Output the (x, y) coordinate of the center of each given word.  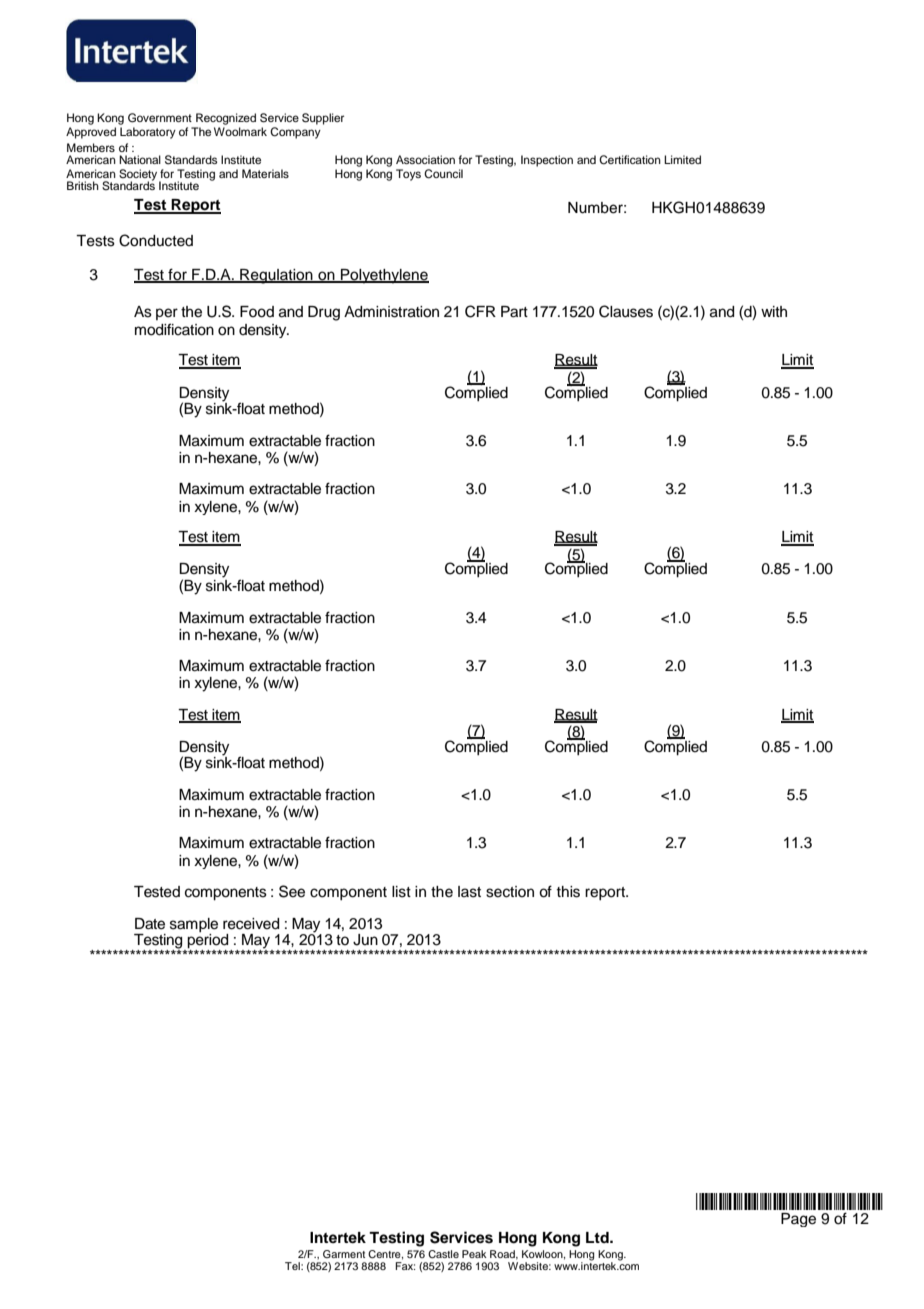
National (140, 159)
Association (425, 159)
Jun (365, 940)
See (292, 891)
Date (150, 924)
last (469, 892)
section (510, 892)
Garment (344, 1254)
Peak (474, 1254)
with (774, 311)
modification (174, 329)
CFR (480, 311)
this (568, 892)
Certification (630, 160)
